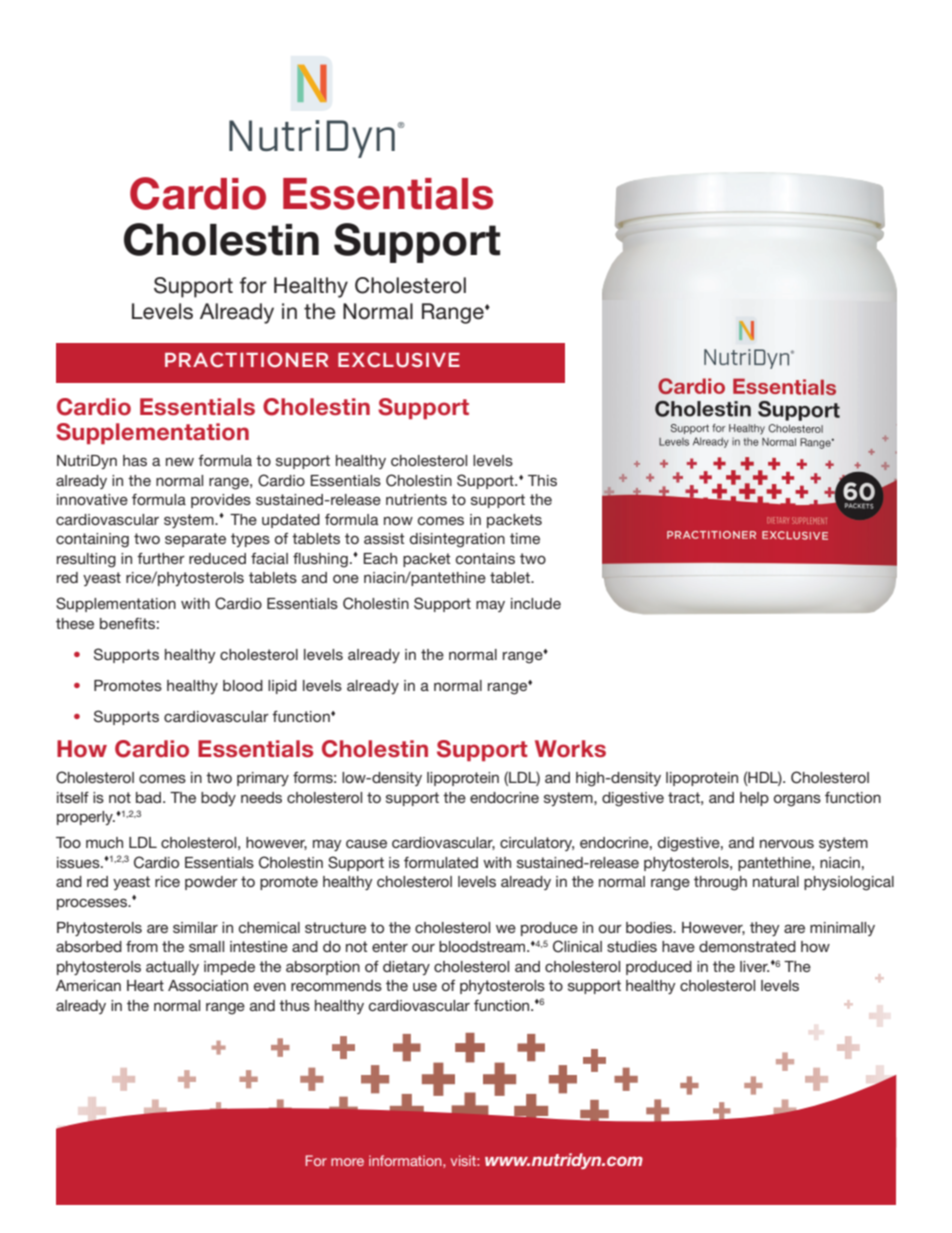  What do you see at coordinates (406, 968) in the document?
I see `dietary` at bounding box center [406, 968].
